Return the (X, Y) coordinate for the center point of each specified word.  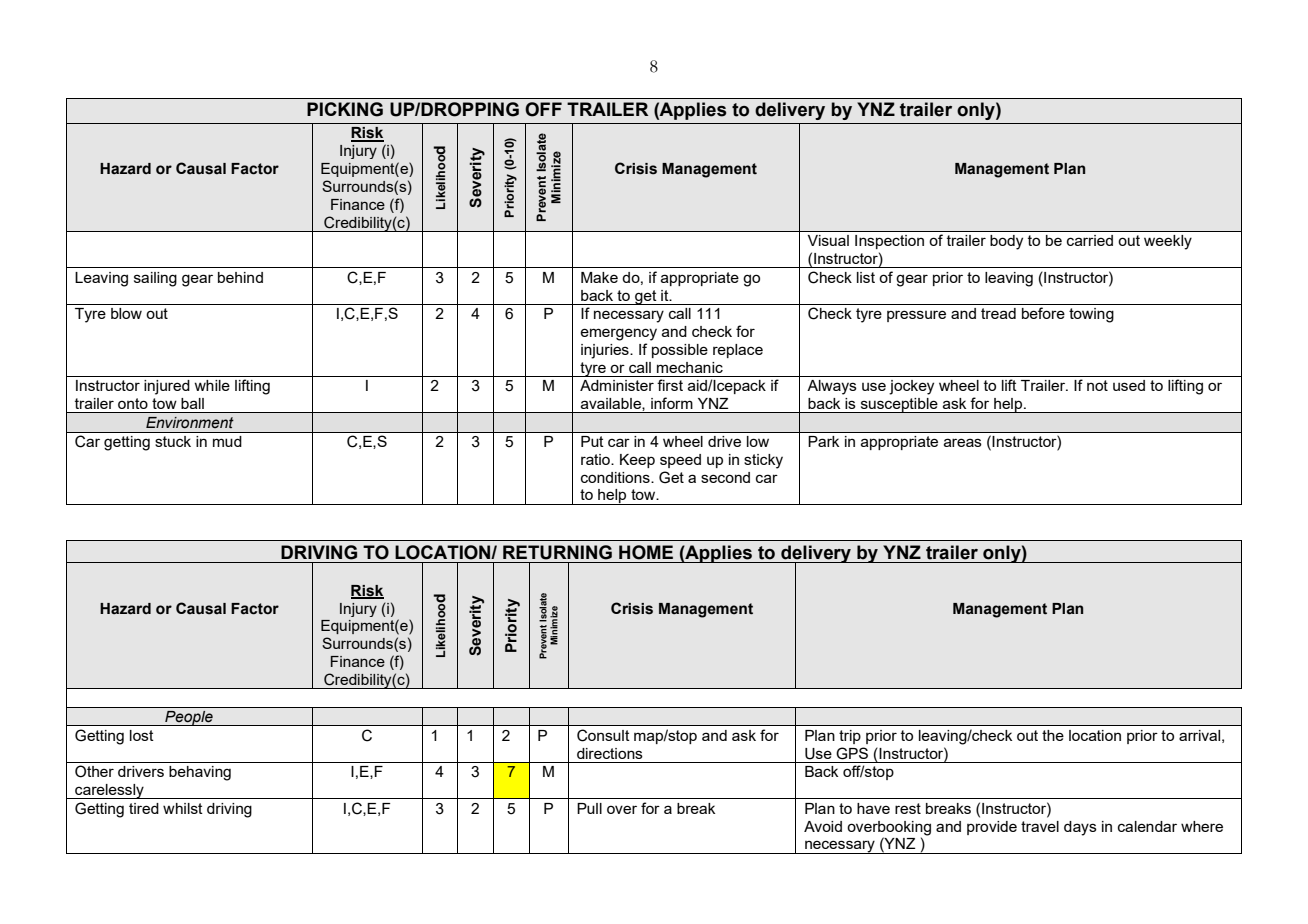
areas (963, 442)
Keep (637, 461)
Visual (828, 240)
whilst (183, 808)
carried (1090, 240)
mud (227, 441)
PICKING (345, 109)
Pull (589, 808)
